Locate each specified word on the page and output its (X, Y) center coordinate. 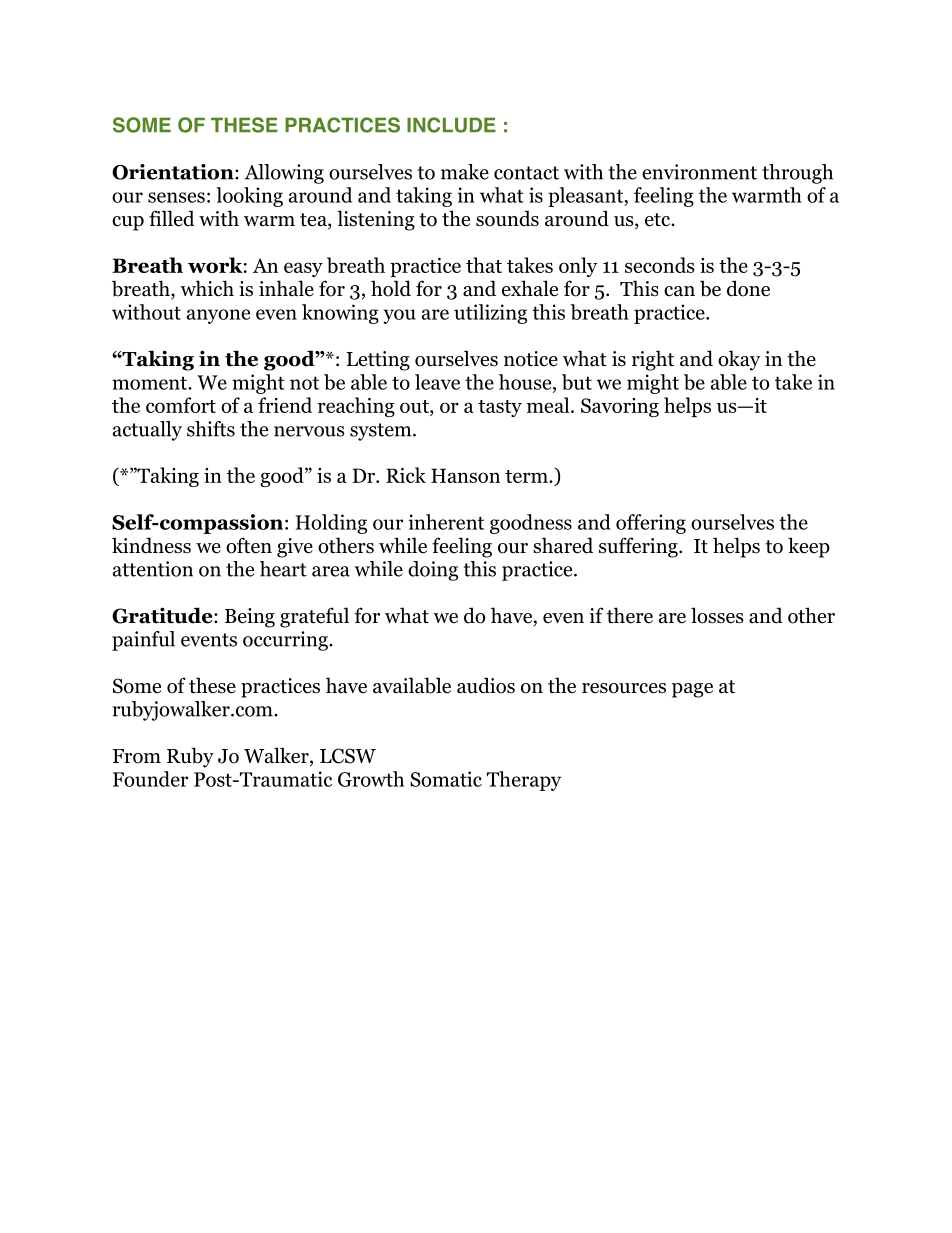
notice (531, 359)
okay (739, 360)
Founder (150, 779)
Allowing (284, 174)
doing (433, 571)
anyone (218, 316)
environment (699, 172)
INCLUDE (451, 125)
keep (809, 547)
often (249, 545)
